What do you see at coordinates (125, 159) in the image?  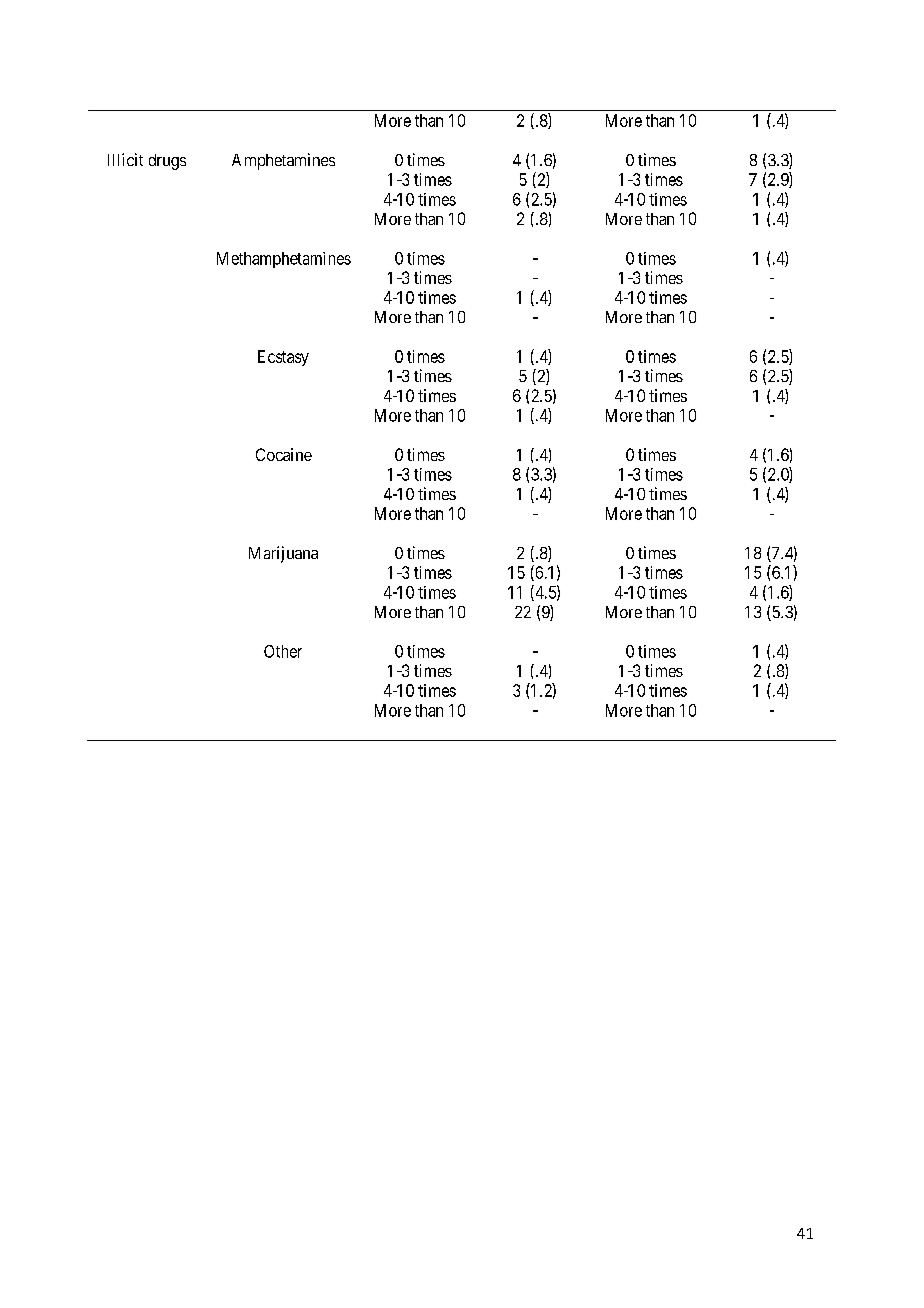 I see `Illicit` at bounding box center [125, 159].
